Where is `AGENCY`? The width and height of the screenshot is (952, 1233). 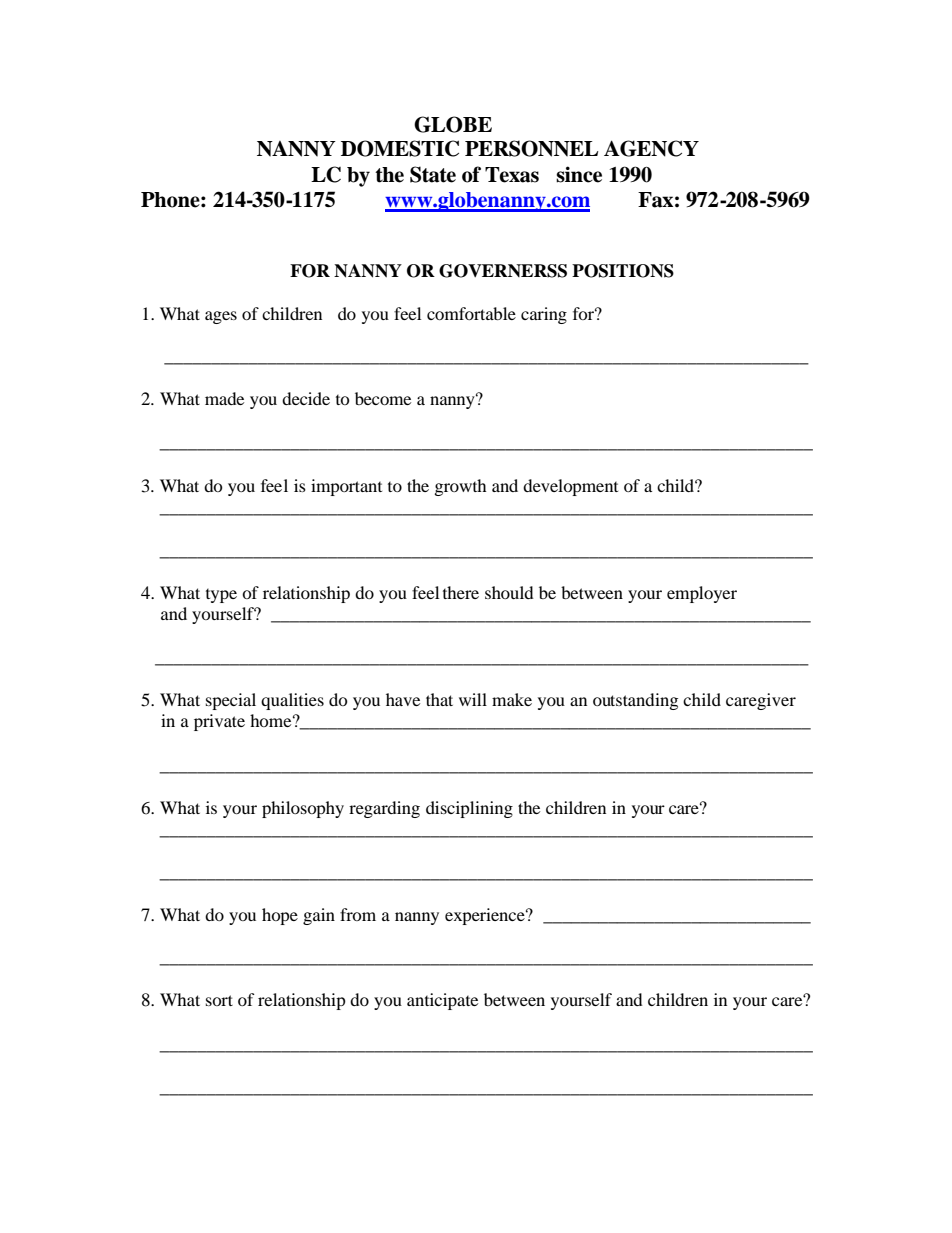 AGENCY is located at coordinates (651, 148).
